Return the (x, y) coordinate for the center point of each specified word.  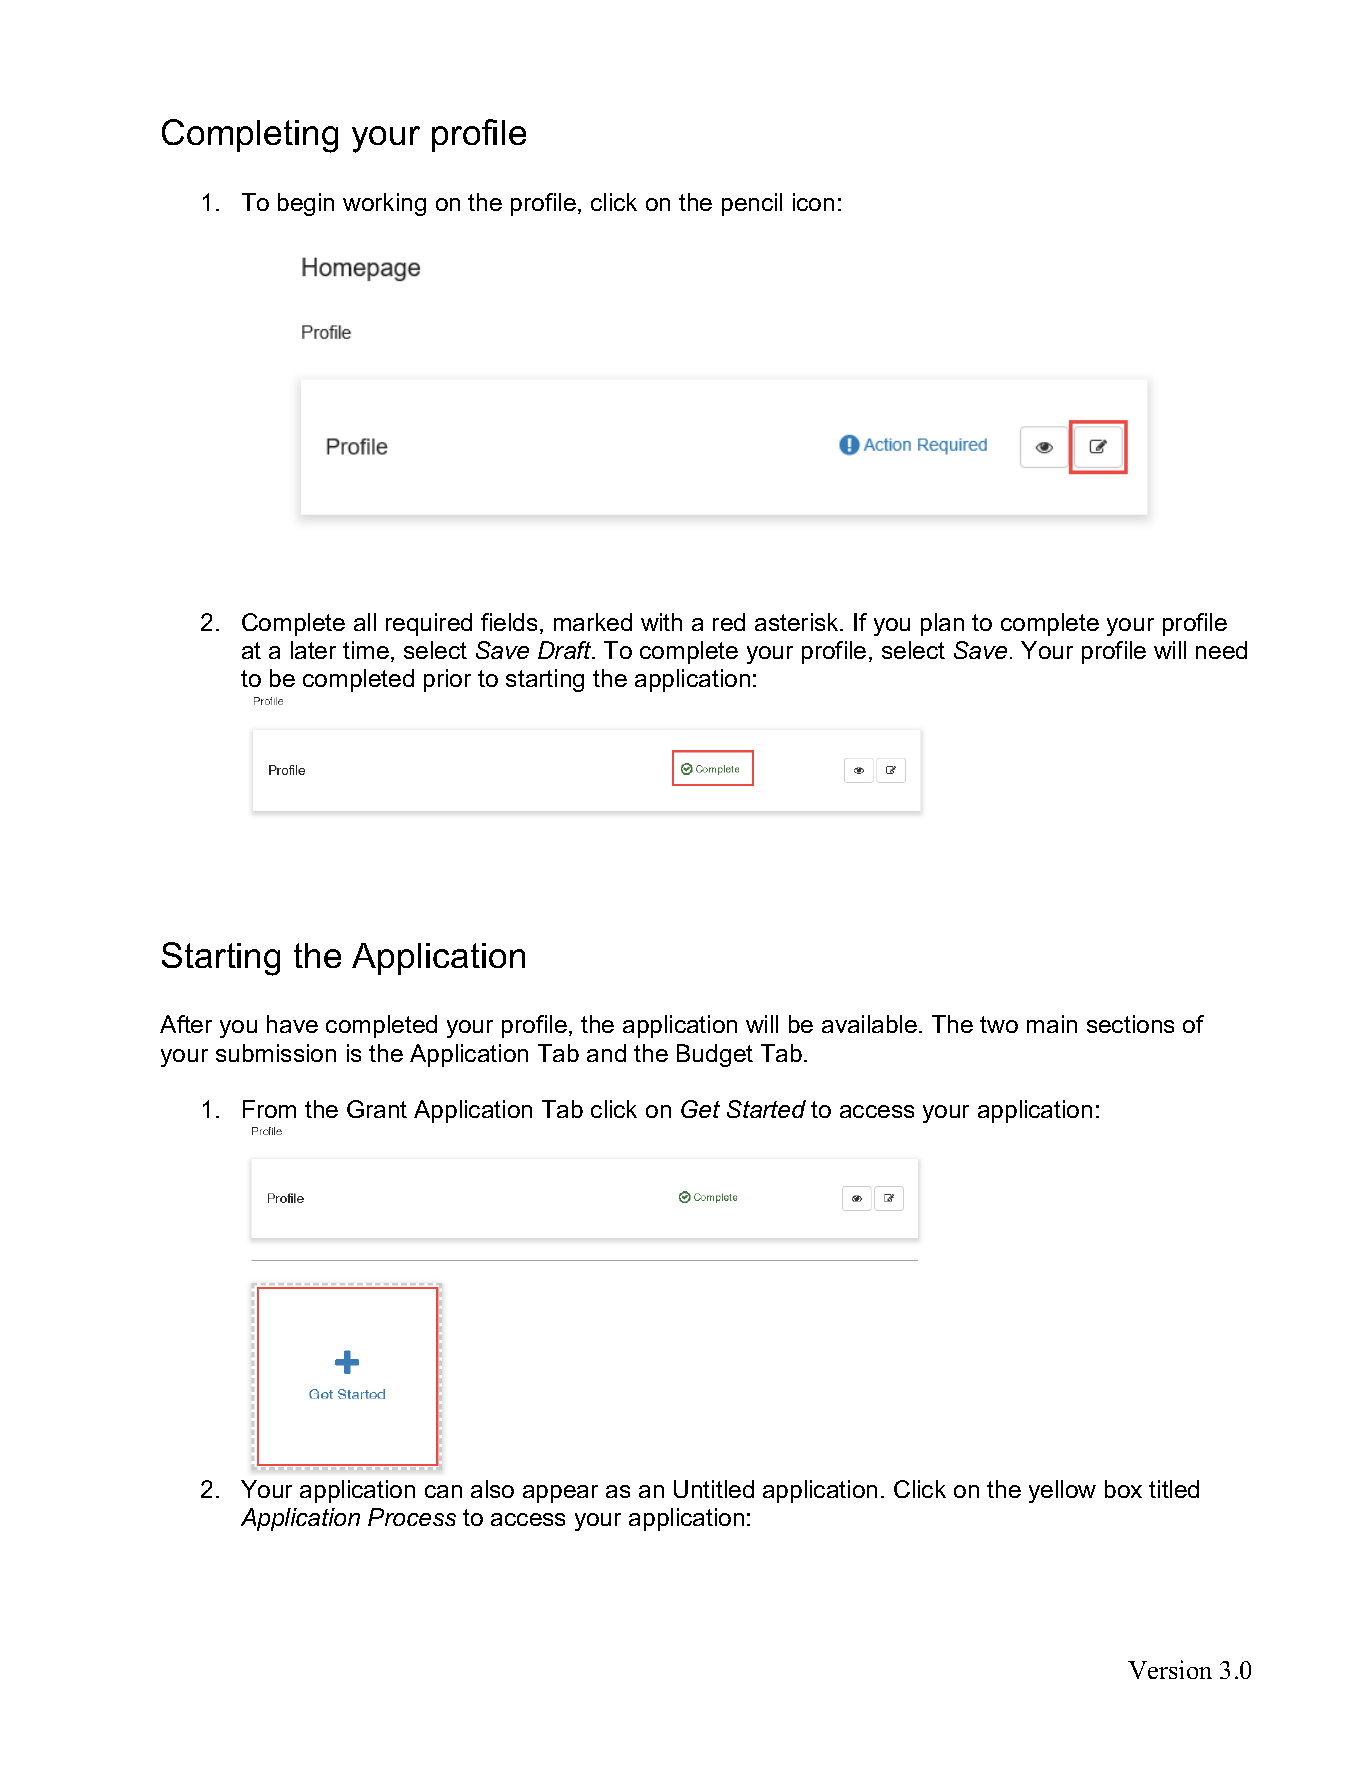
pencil (752, 204)
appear (560, 1494)
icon (813, 202)
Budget (715, 1055)
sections (1130, 1024)
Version (1170, 1669)
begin (306, 204)
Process (412, 1517)
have (292, 1024)
